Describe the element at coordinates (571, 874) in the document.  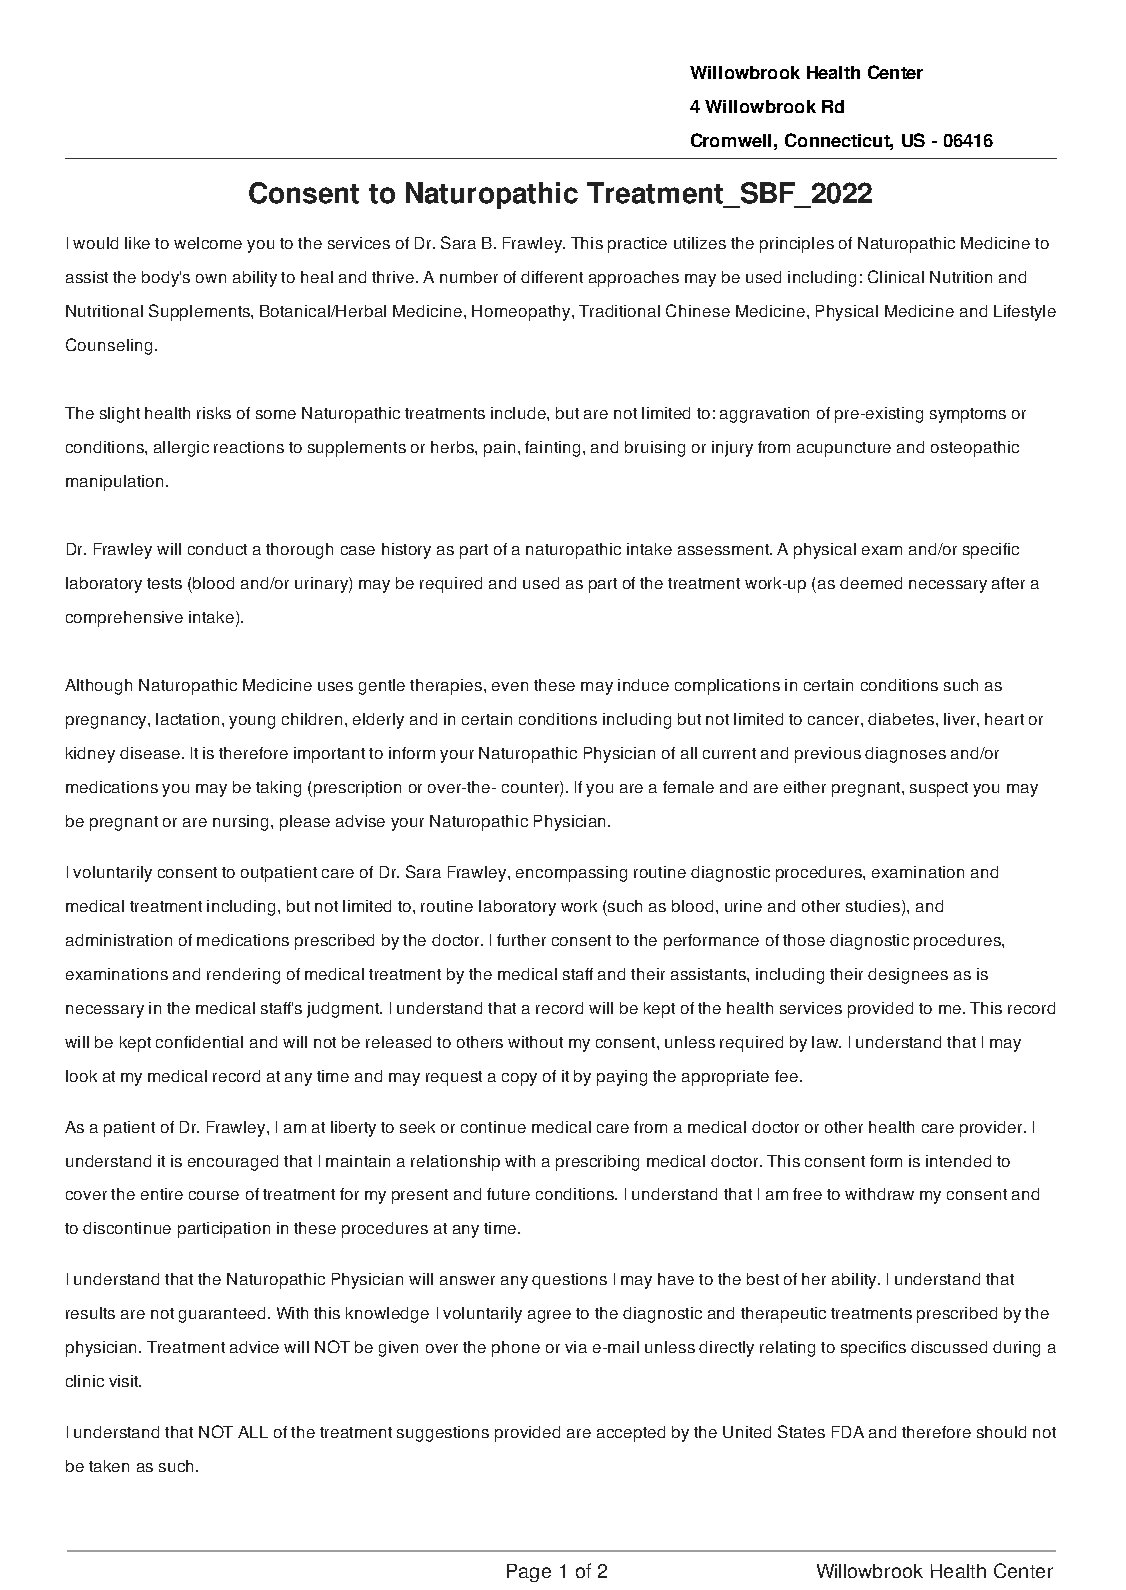
I see `encompassing` at that location.
